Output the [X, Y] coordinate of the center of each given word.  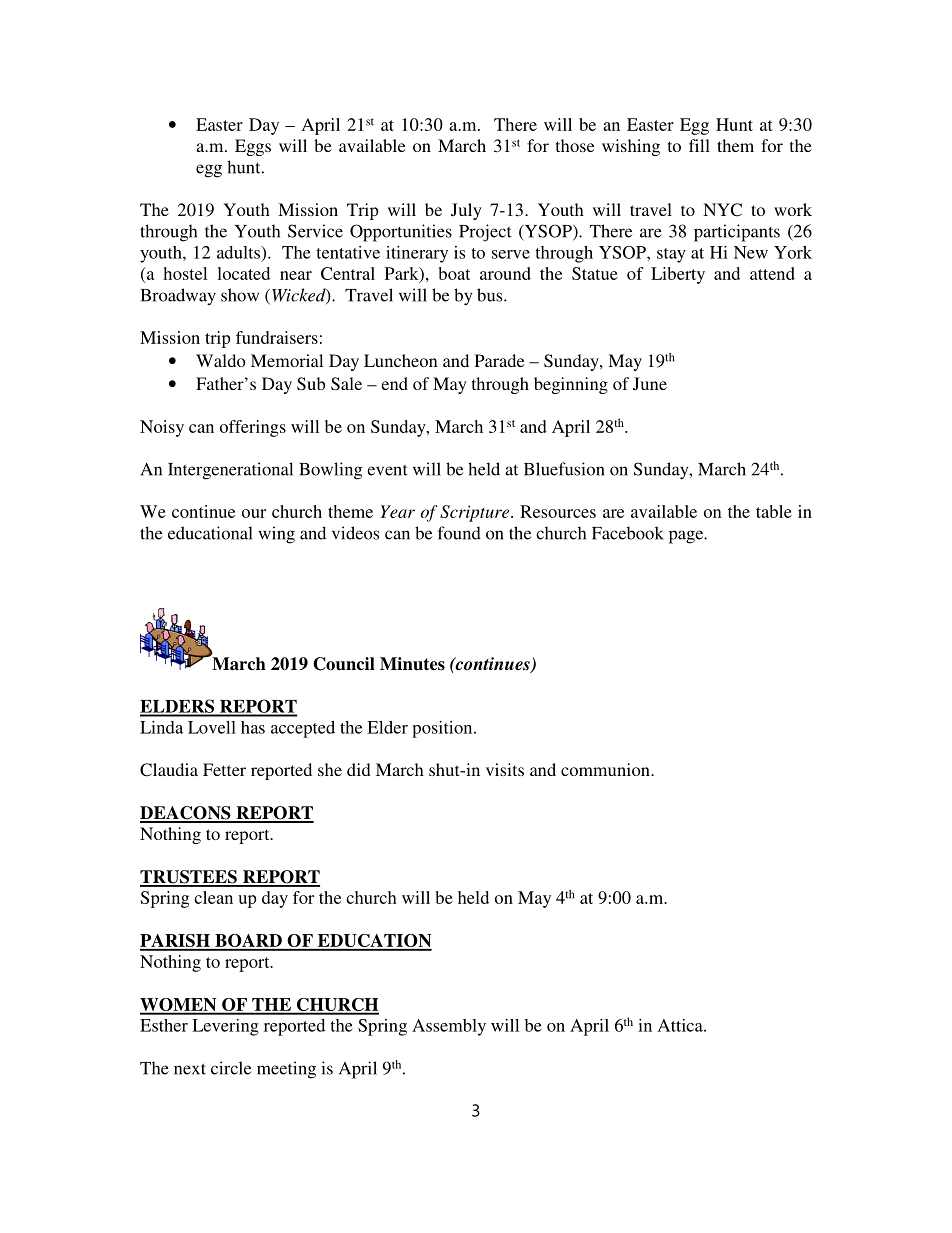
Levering [225, 1027]
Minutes [412, 664]
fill [699, 145]
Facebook [628, 533]
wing [277, 535]
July [466, 211]
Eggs [253, 147]
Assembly [449, 1027]
